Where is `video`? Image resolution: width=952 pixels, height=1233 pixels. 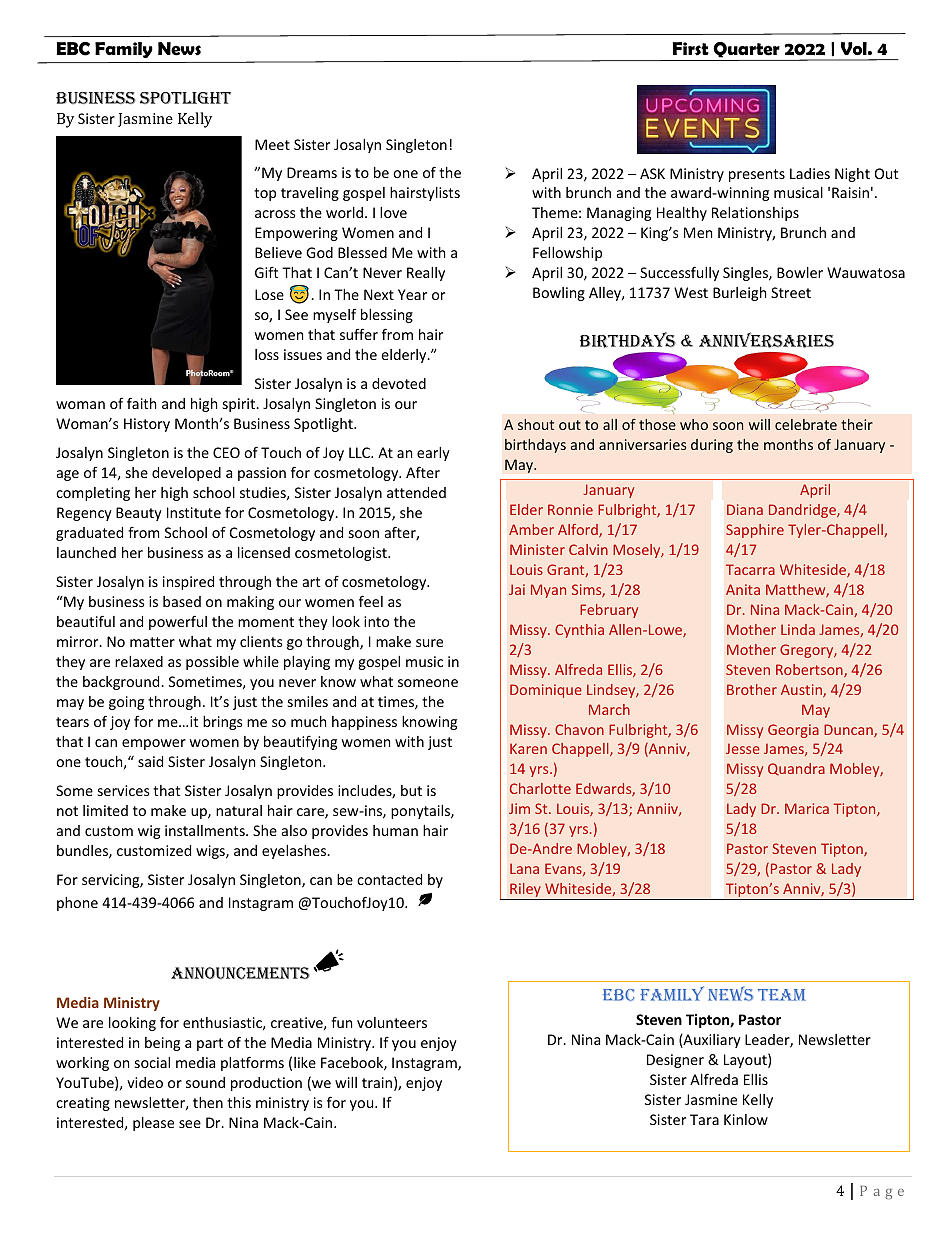 video is located at coordinates (145, 1082).
